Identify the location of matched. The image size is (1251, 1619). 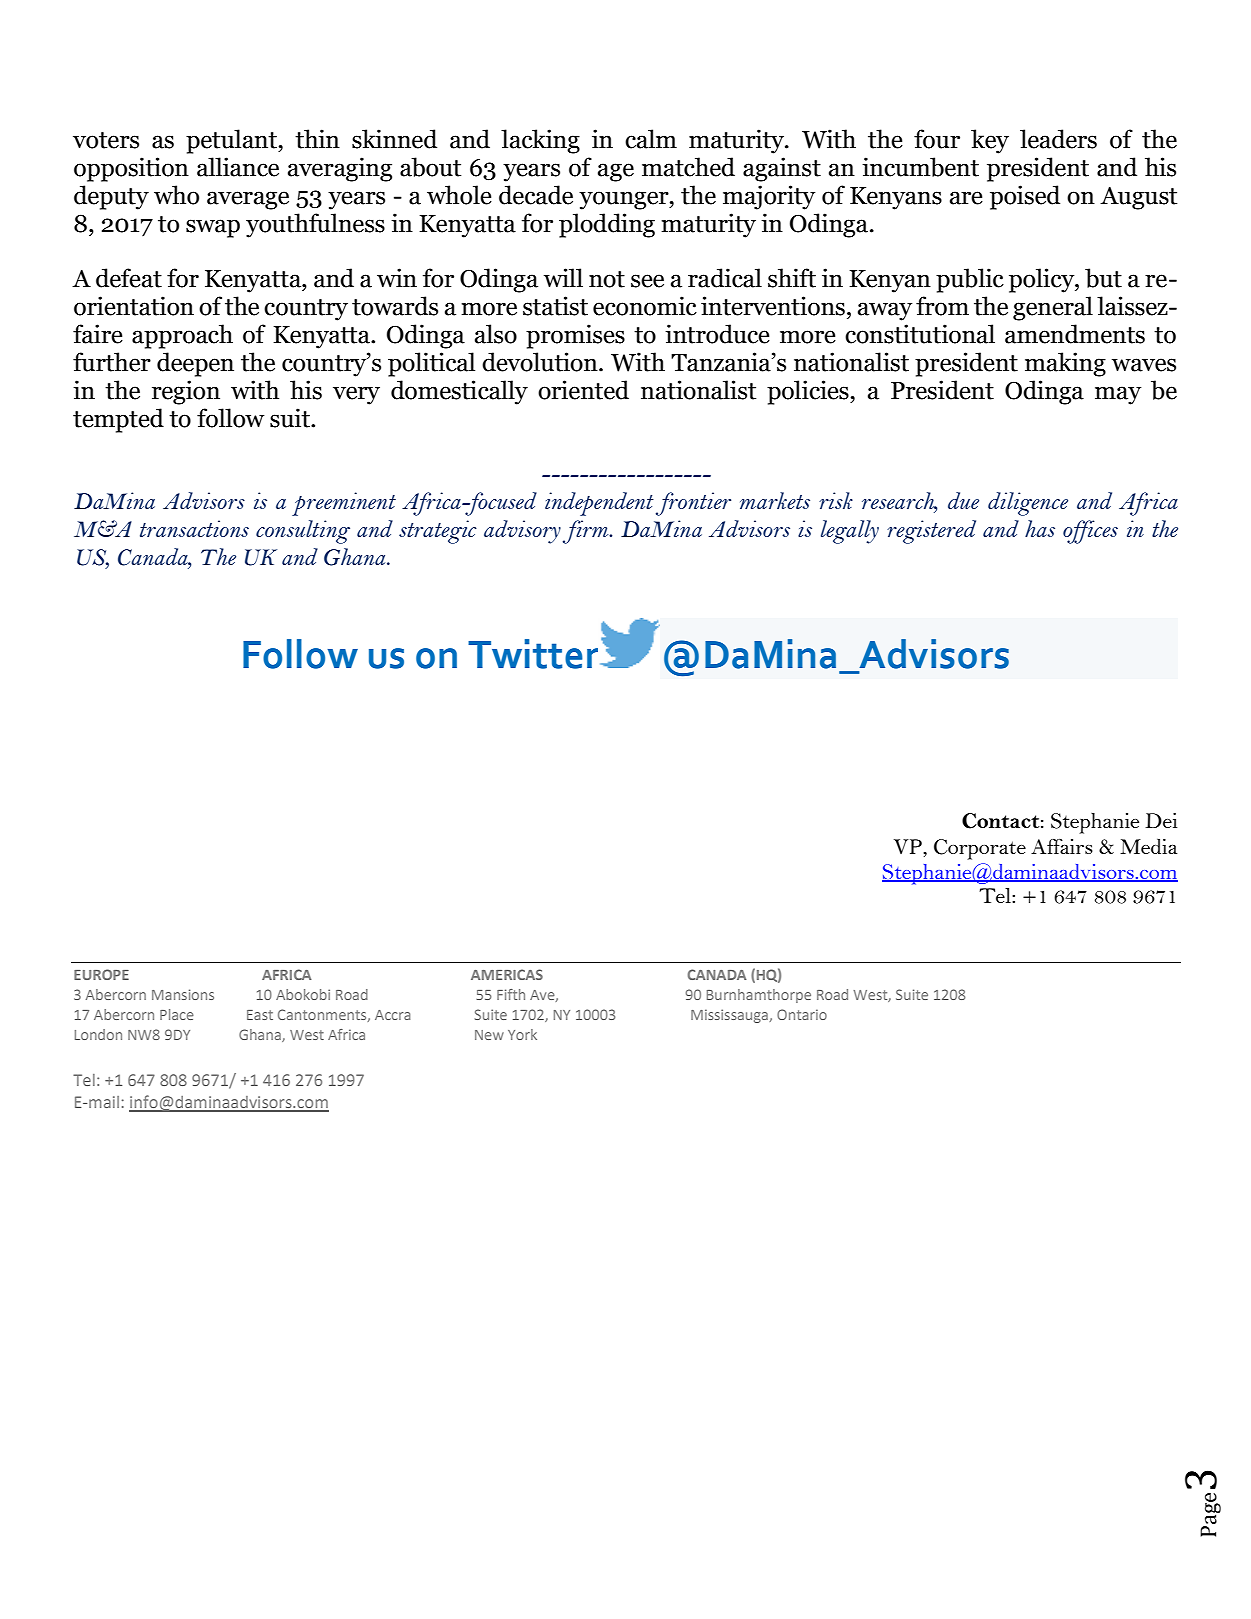
(688, 167).
